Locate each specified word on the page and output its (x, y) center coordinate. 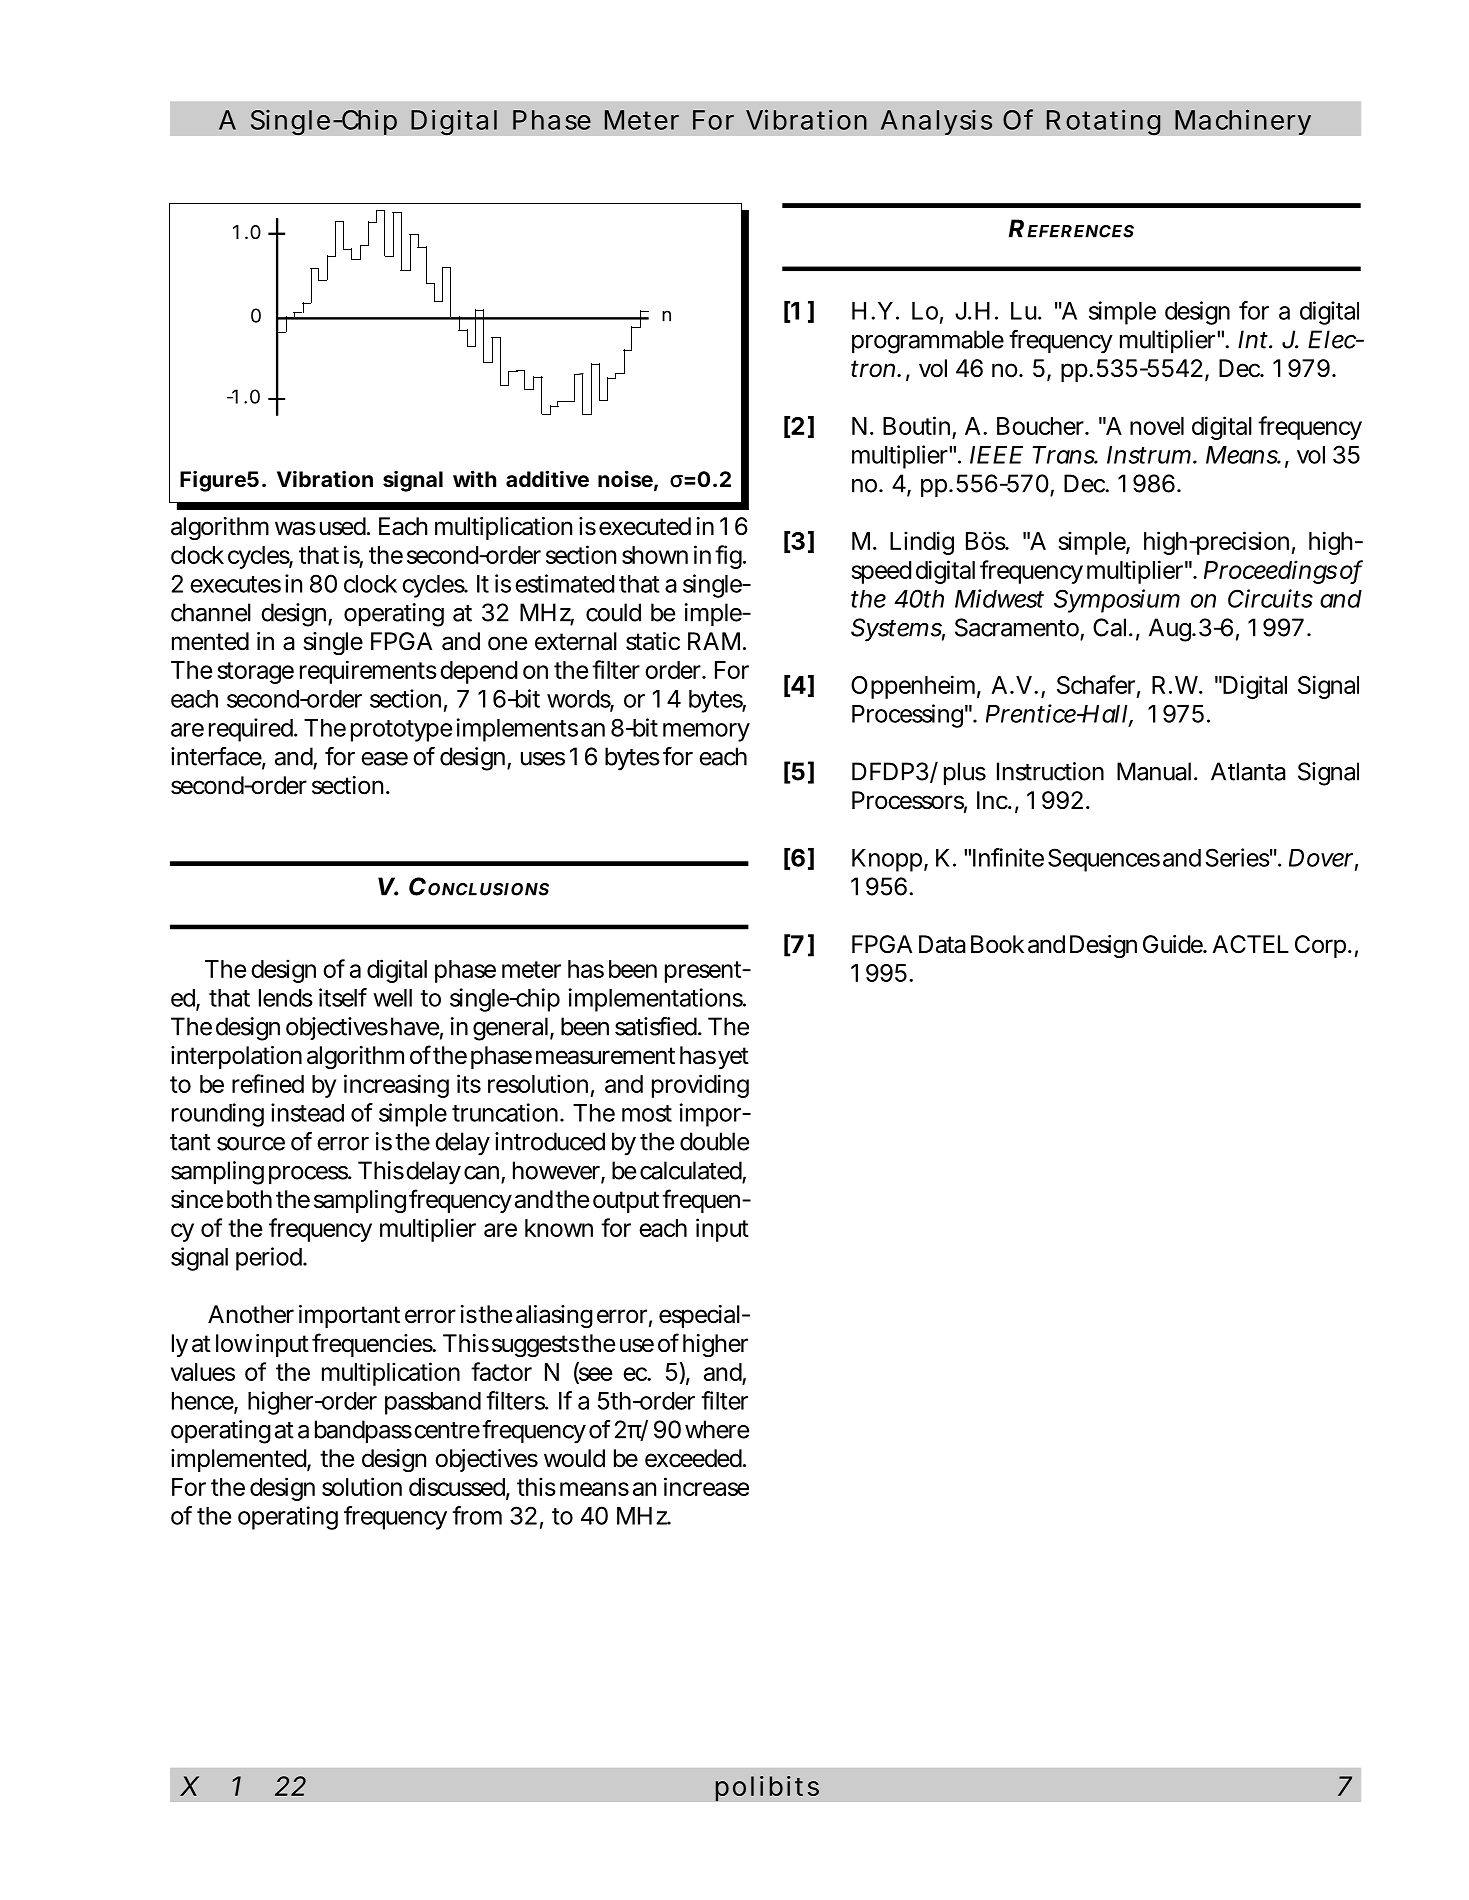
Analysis (936, 122)
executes (236, 584)
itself (343, 997)
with (475, 478)
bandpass (363, 1431)
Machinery (1243, 122)
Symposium (1117, 601)
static (653, 641)
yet (733, 1058)
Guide (1174, 944)
